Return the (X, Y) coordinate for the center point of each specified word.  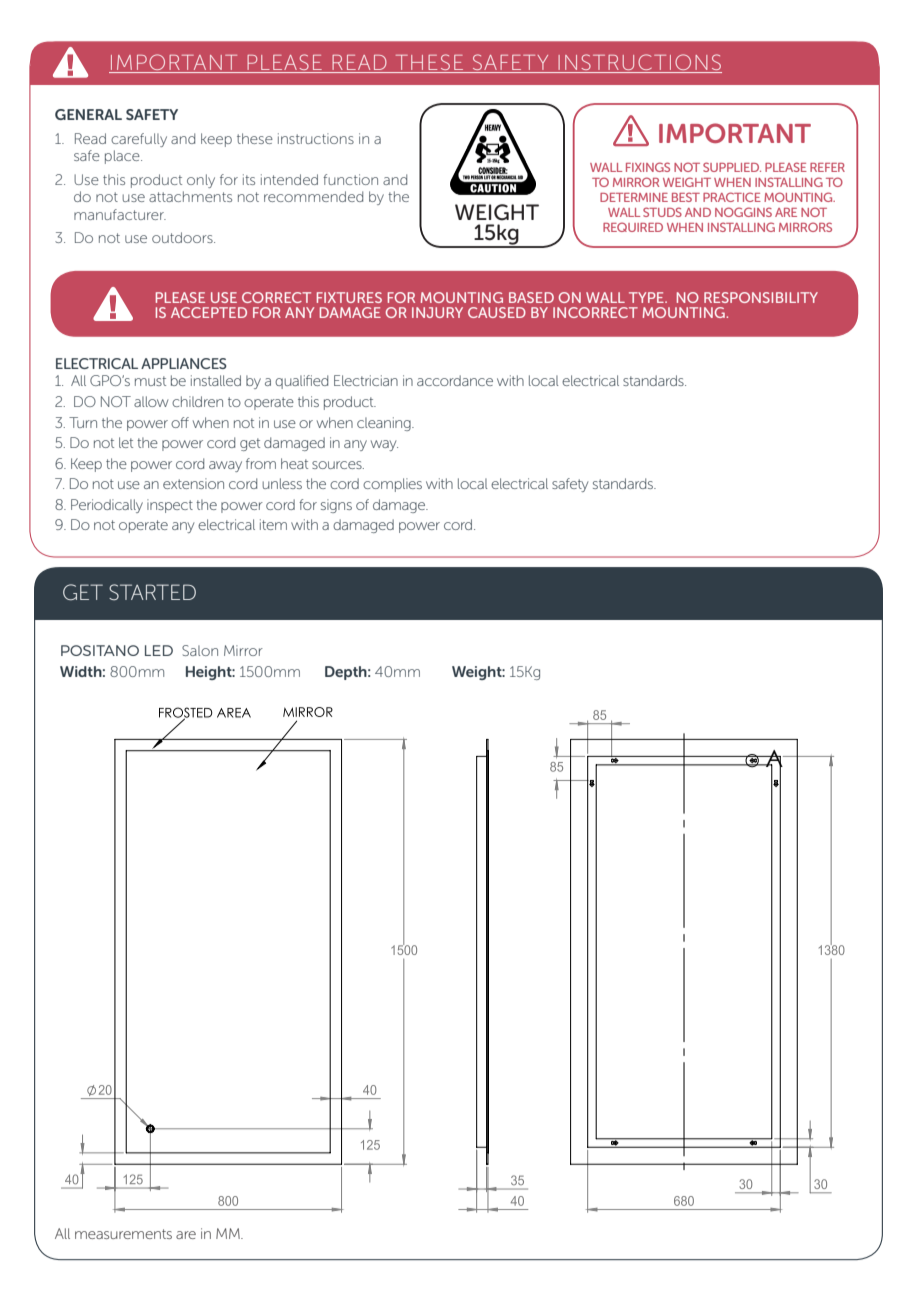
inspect (170, 506)
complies (392, 485)
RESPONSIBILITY (761, 297)
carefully (139, 140)
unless (282, 483)
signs (336, 506)
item (273, 524)
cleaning (385, 424)
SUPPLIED (732, 167)
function (350, 179)
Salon (200, 650)
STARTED (152, 592)
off (180, 422)
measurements (123, 1234)
